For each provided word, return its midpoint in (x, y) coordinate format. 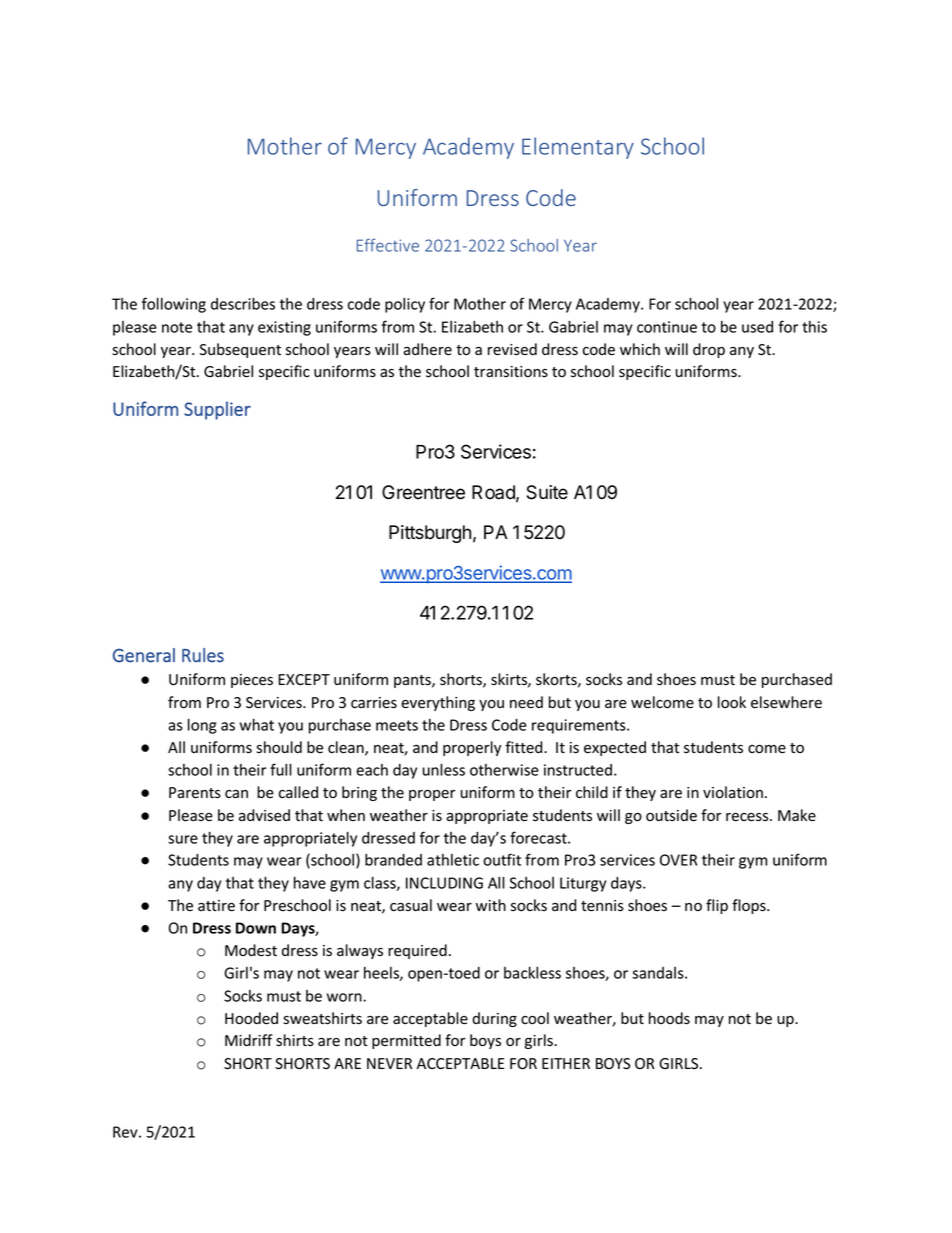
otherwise (504, 770)
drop (709, 350)
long (202, 726)
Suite (547, 492)
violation (733, 792)
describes (243, 303)
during (494, 1019)
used (757, 327)
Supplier (217, 410)
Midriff (249, 1040)
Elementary (578, 148)
